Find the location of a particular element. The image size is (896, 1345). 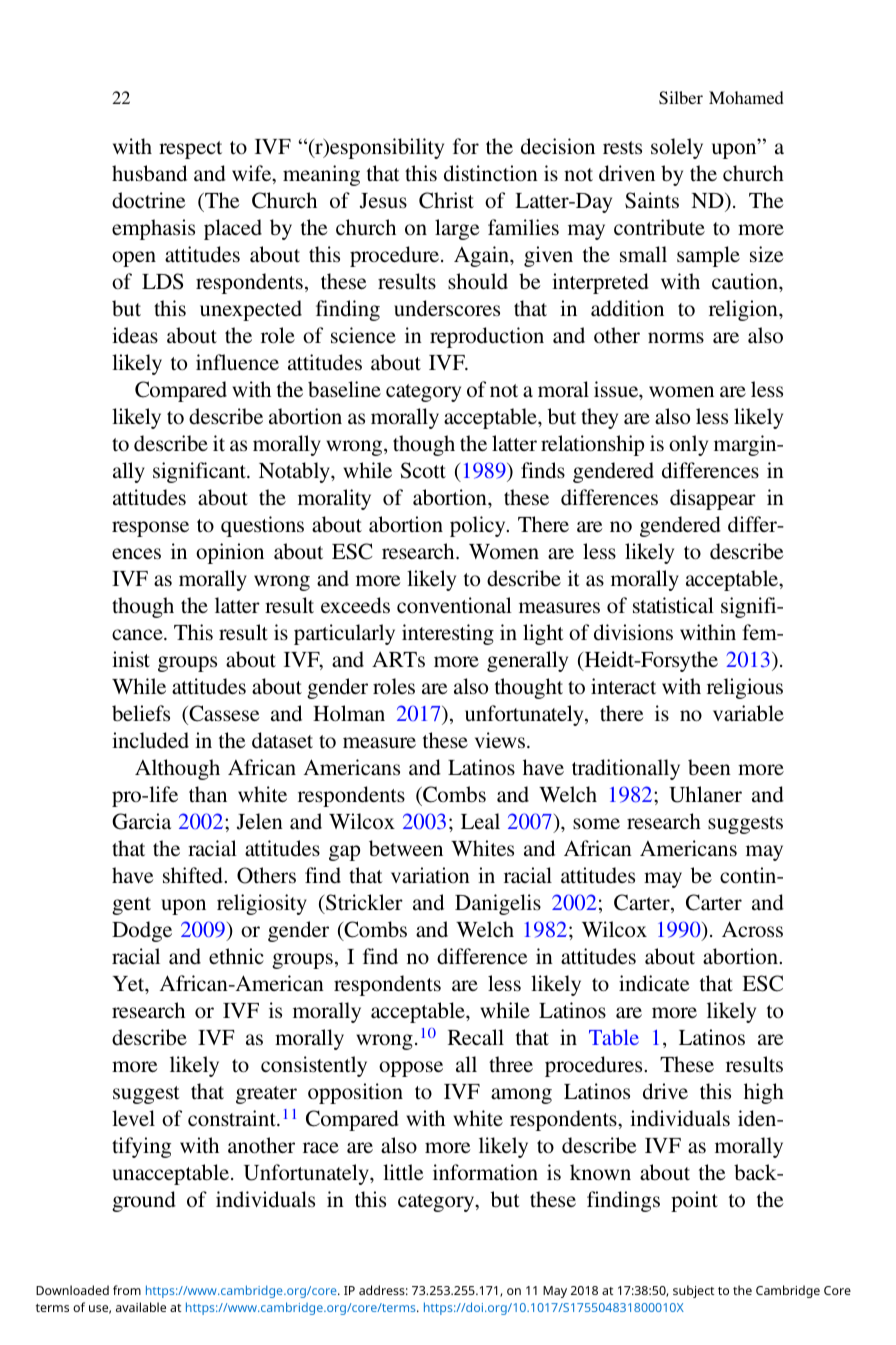

Scott is located at coordinates (423, 470).
